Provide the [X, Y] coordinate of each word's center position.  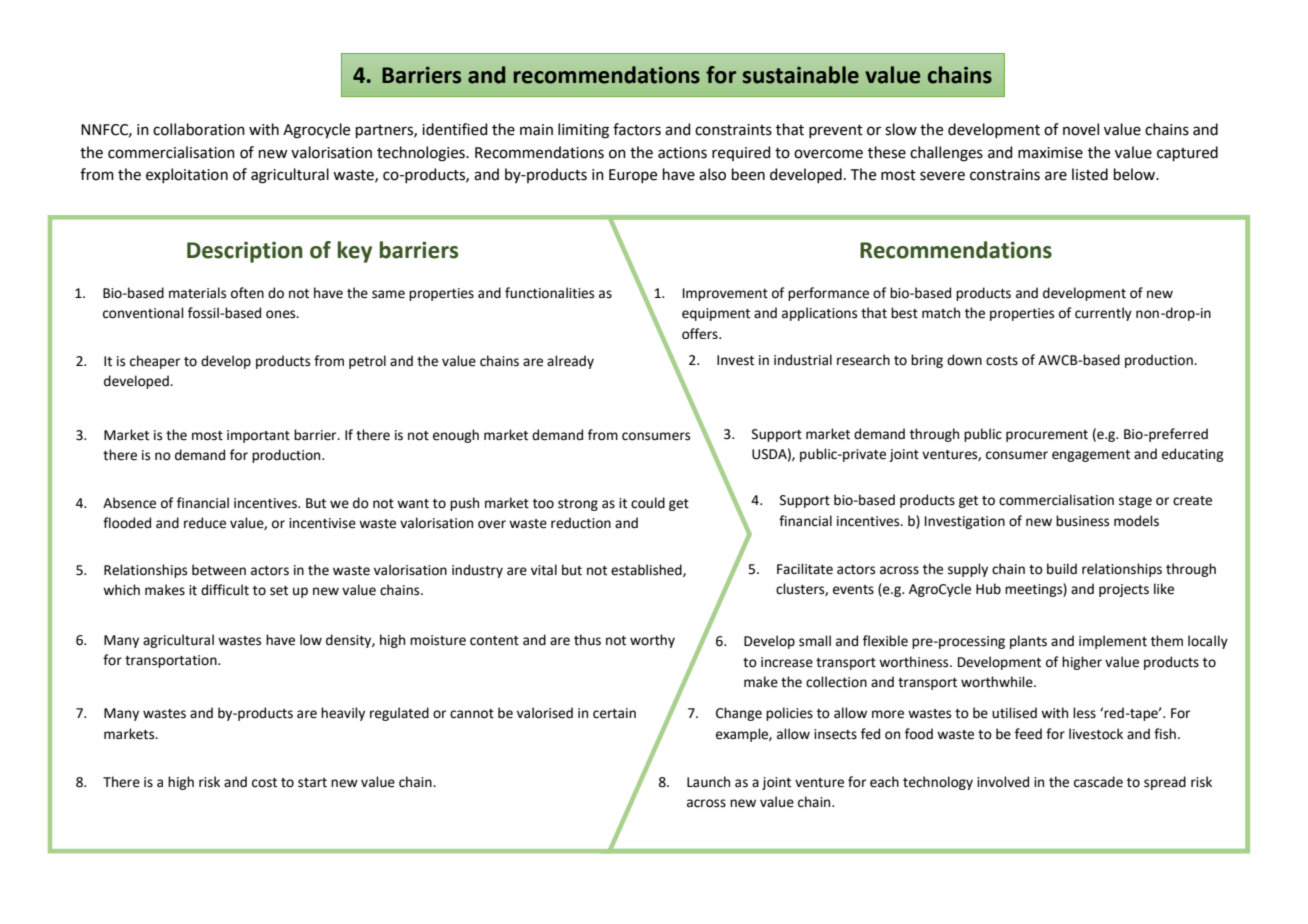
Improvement [725, 294]
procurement [1047, 436]
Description [245, 252]
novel [1081, 129]
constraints [733, 130]
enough [456, 436]
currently [1103, 314]
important [258, 436]
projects [1124, 590]
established [647, 570]
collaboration [199, 129]
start [312, 783]
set [279, 591]
